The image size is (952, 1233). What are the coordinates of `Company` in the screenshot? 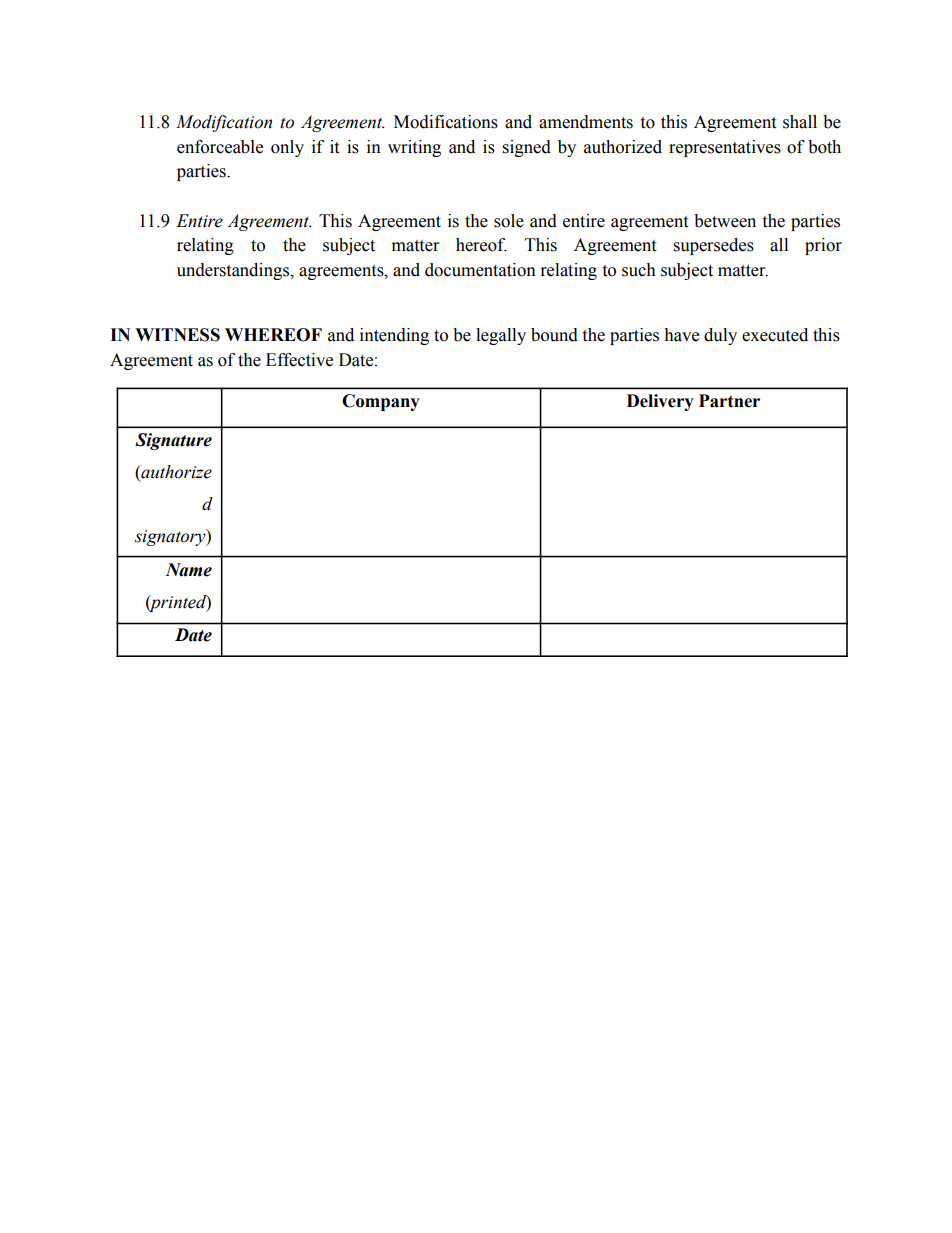 It's located at (381, 402).
